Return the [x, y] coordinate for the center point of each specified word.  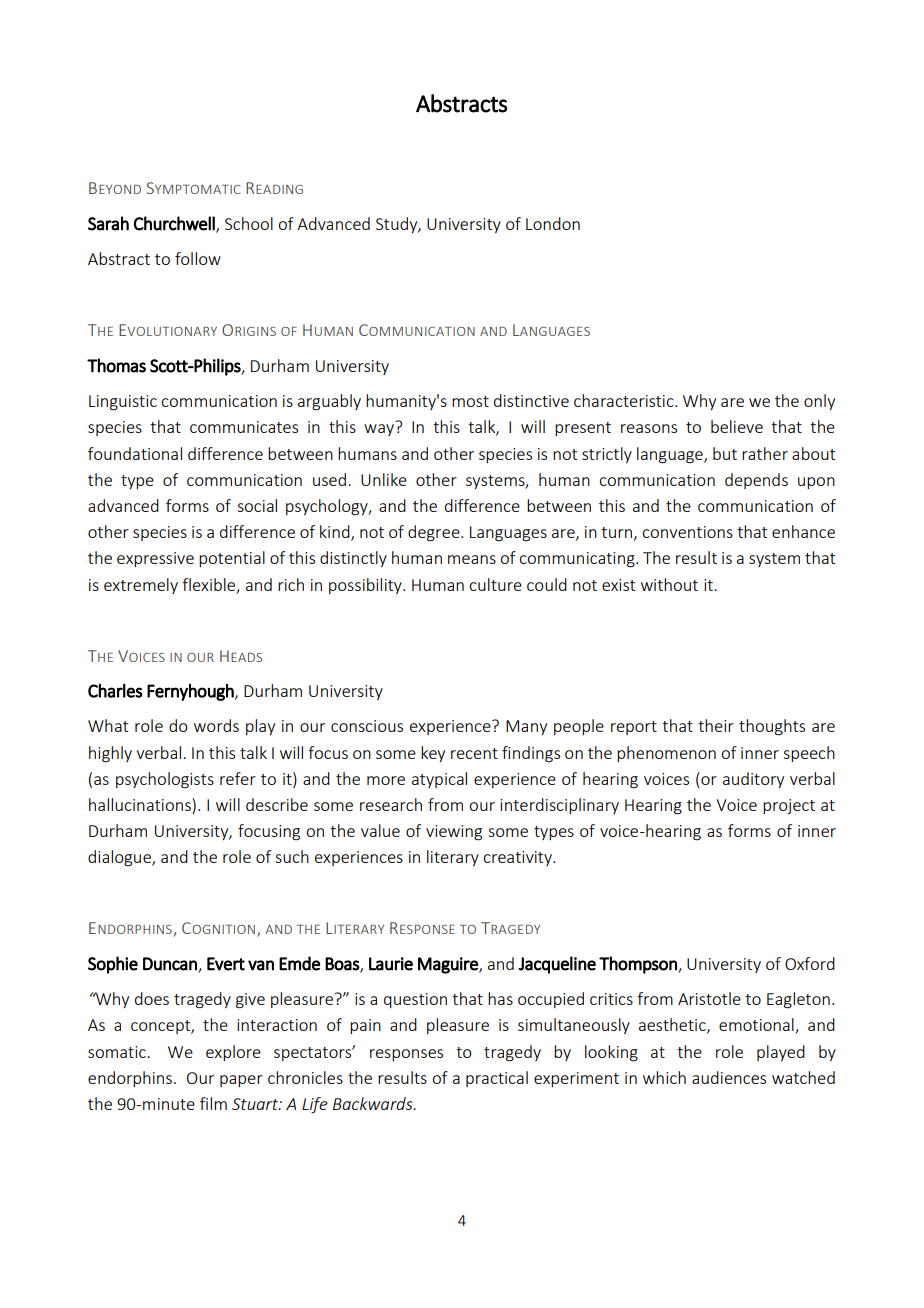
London [553, 223]
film [213, 1103]
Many [526, 727]
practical [497, 1079]
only [819, 402]
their [716, 725]
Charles [115, 690]
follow [198, 258]
